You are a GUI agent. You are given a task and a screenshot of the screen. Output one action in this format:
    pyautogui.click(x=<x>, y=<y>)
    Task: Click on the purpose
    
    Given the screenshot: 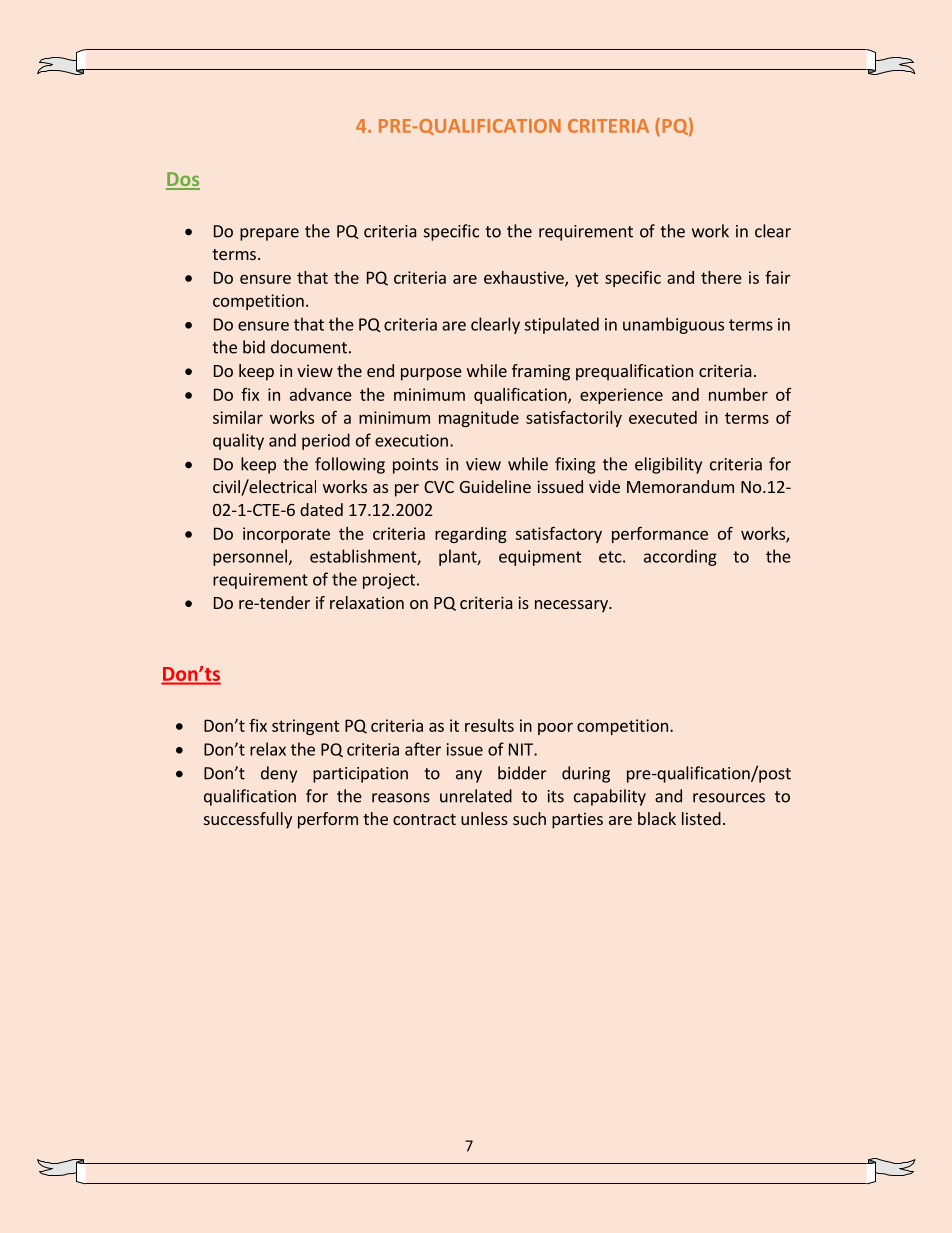 What is the action you would take?
    pyautogui.click(x=431, y=374)
